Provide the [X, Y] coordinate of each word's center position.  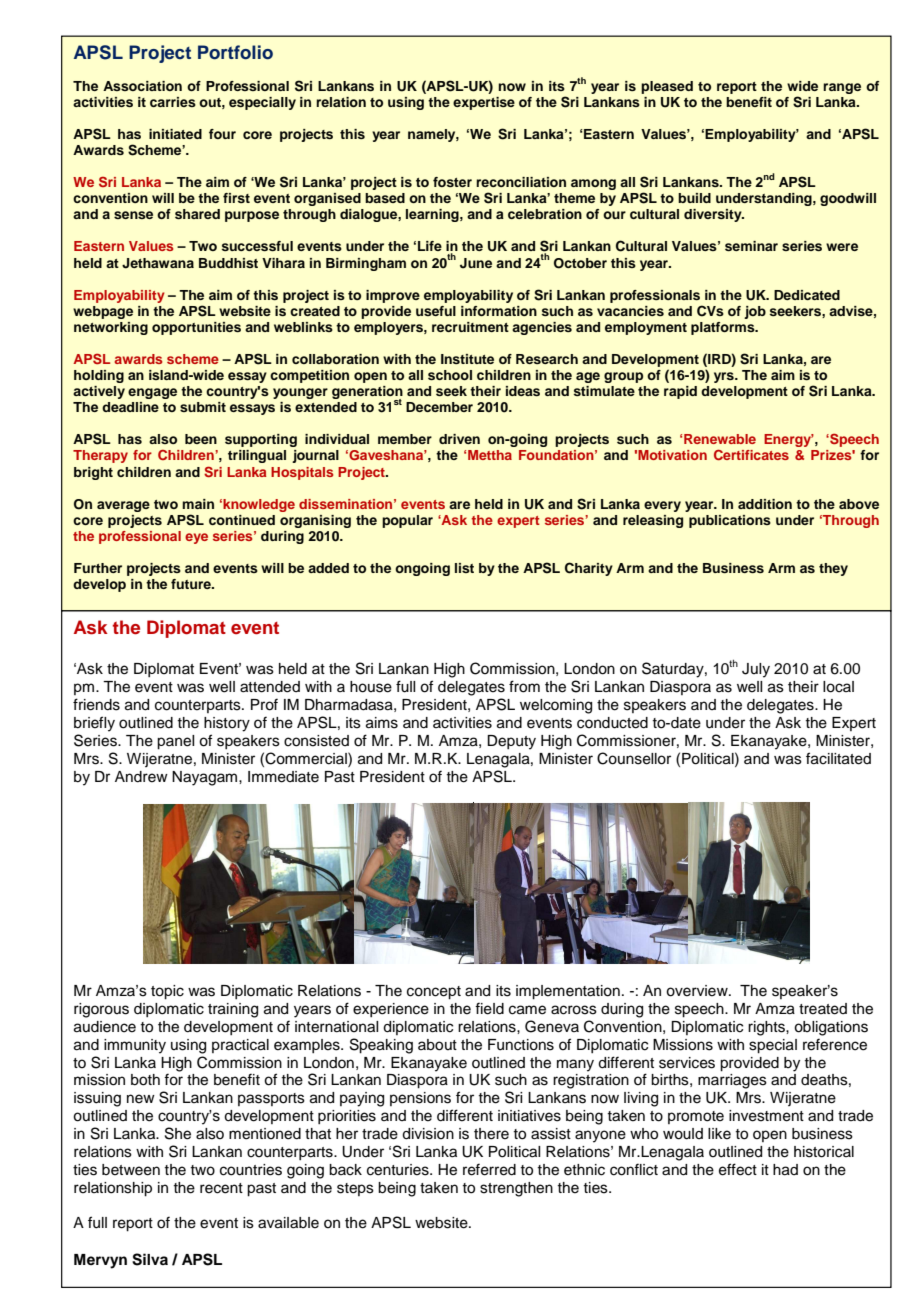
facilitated [838, 758]
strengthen [516, 1189]
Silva [150, 1259]
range [842, 88]
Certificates [751, 454]
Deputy [511, 742]
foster [452, 182]
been [201, 439]
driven [459, 439]
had [785, 1170]
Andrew [141, 777]
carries [173, 102]
